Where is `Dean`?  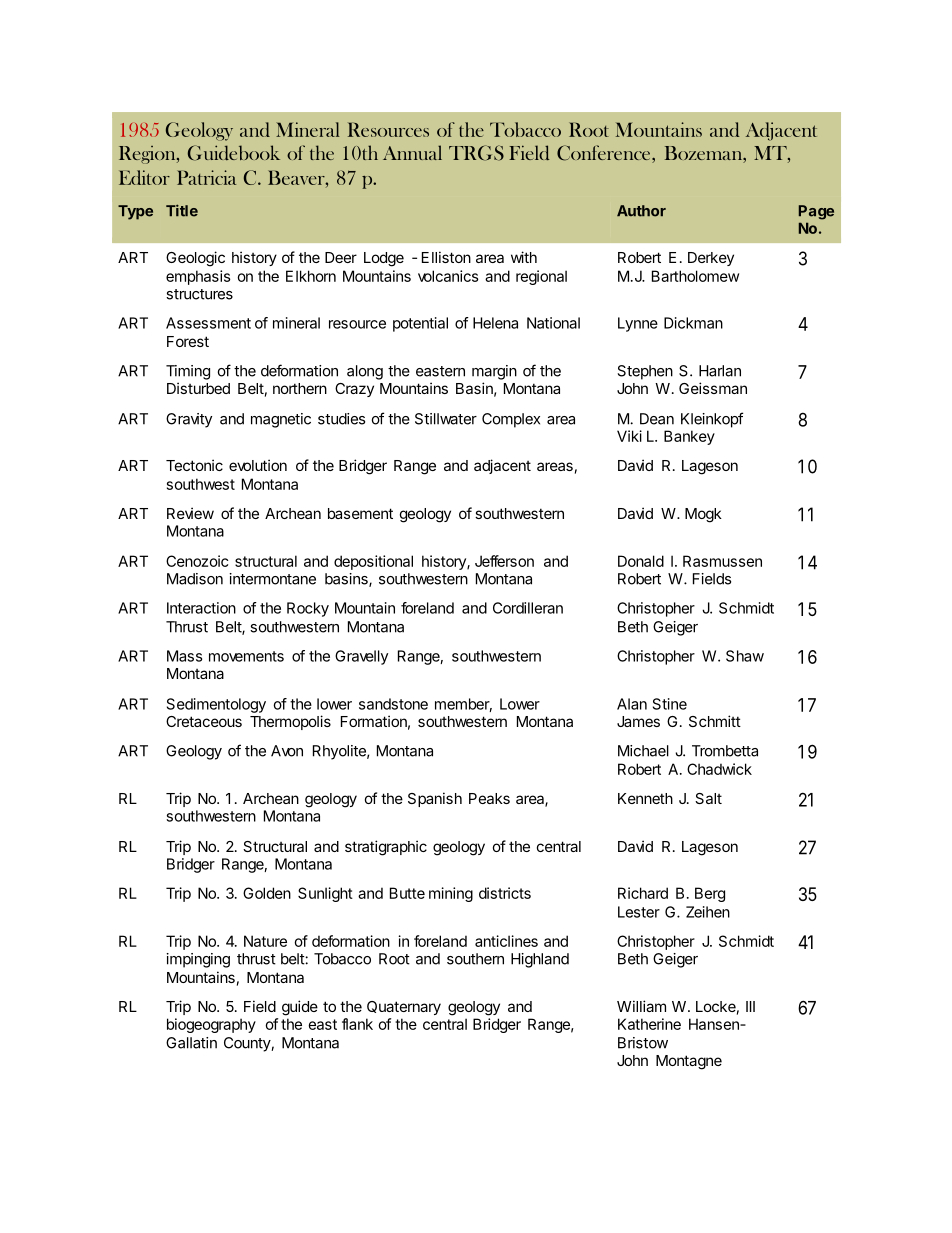
Dean is located at coordinates (657, 419).
